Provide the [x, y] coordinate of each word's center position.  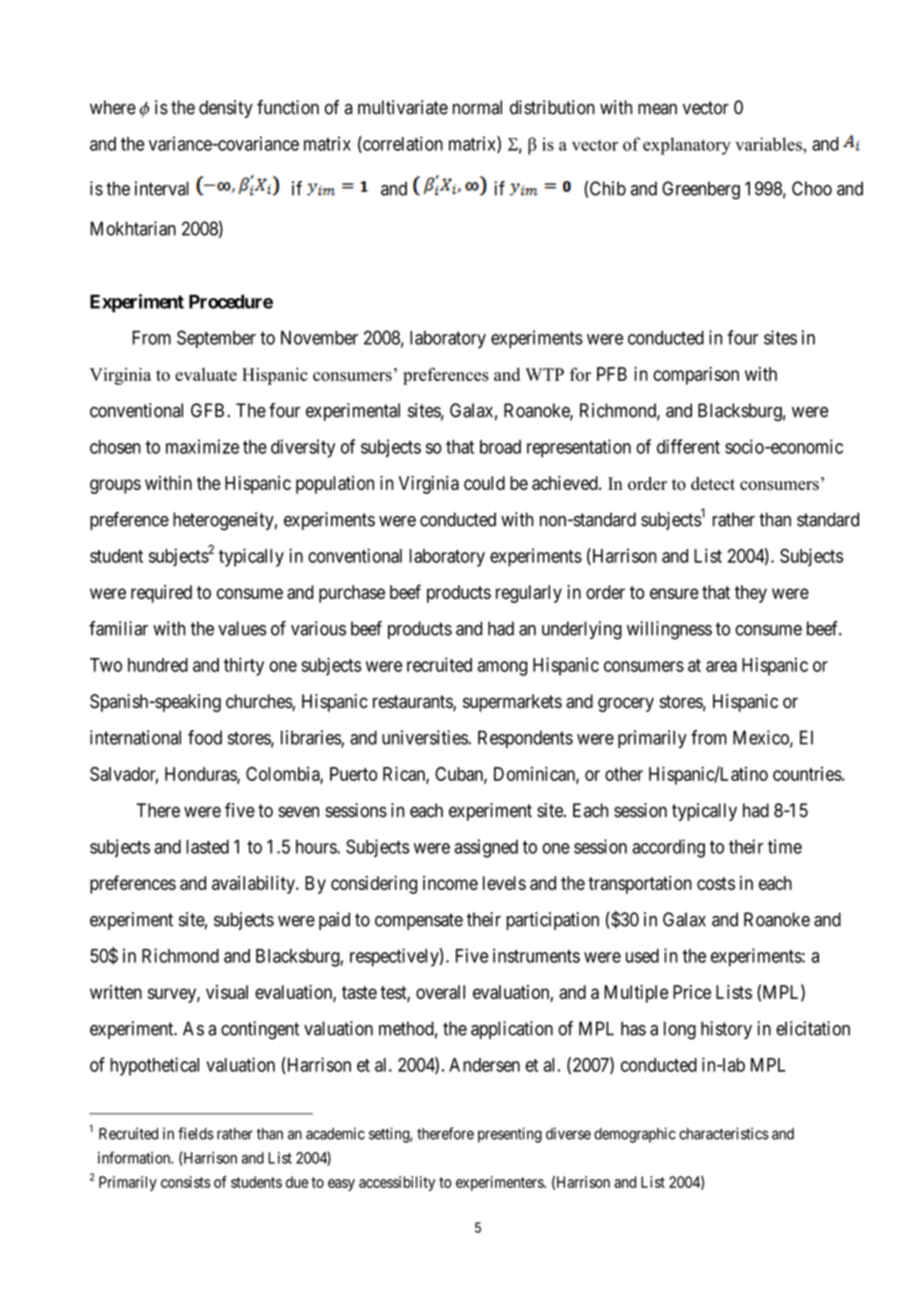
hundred [158, 665]
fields [196, 1133]
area [721, 666]
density [226, 109]
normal [477, 107]
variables [769, 144]
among [502, 668]
